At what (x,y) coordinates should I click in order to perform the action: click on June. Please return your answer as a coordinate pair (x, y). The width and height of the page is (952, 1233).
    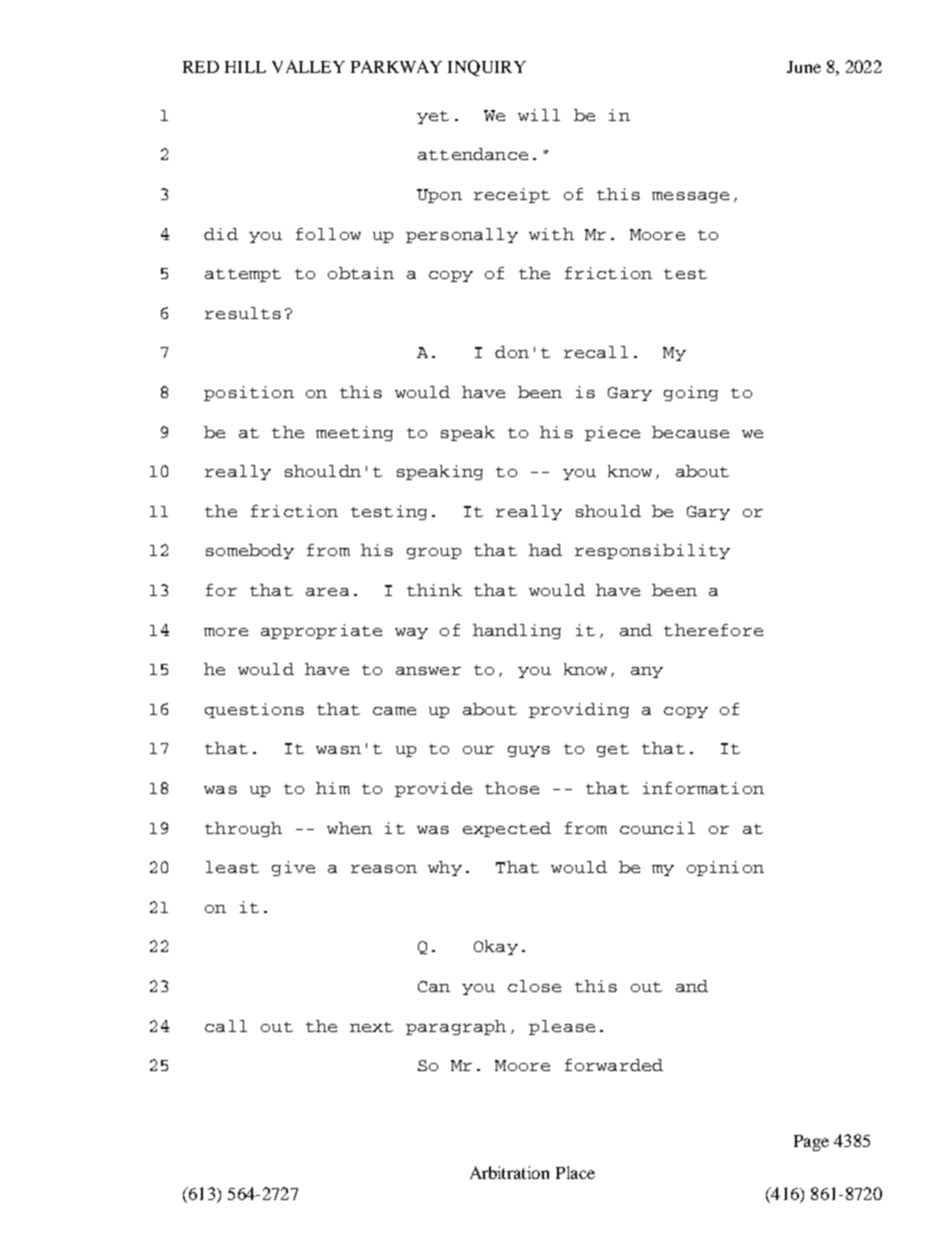
    Looking at the image, I should click on (804, 67).
